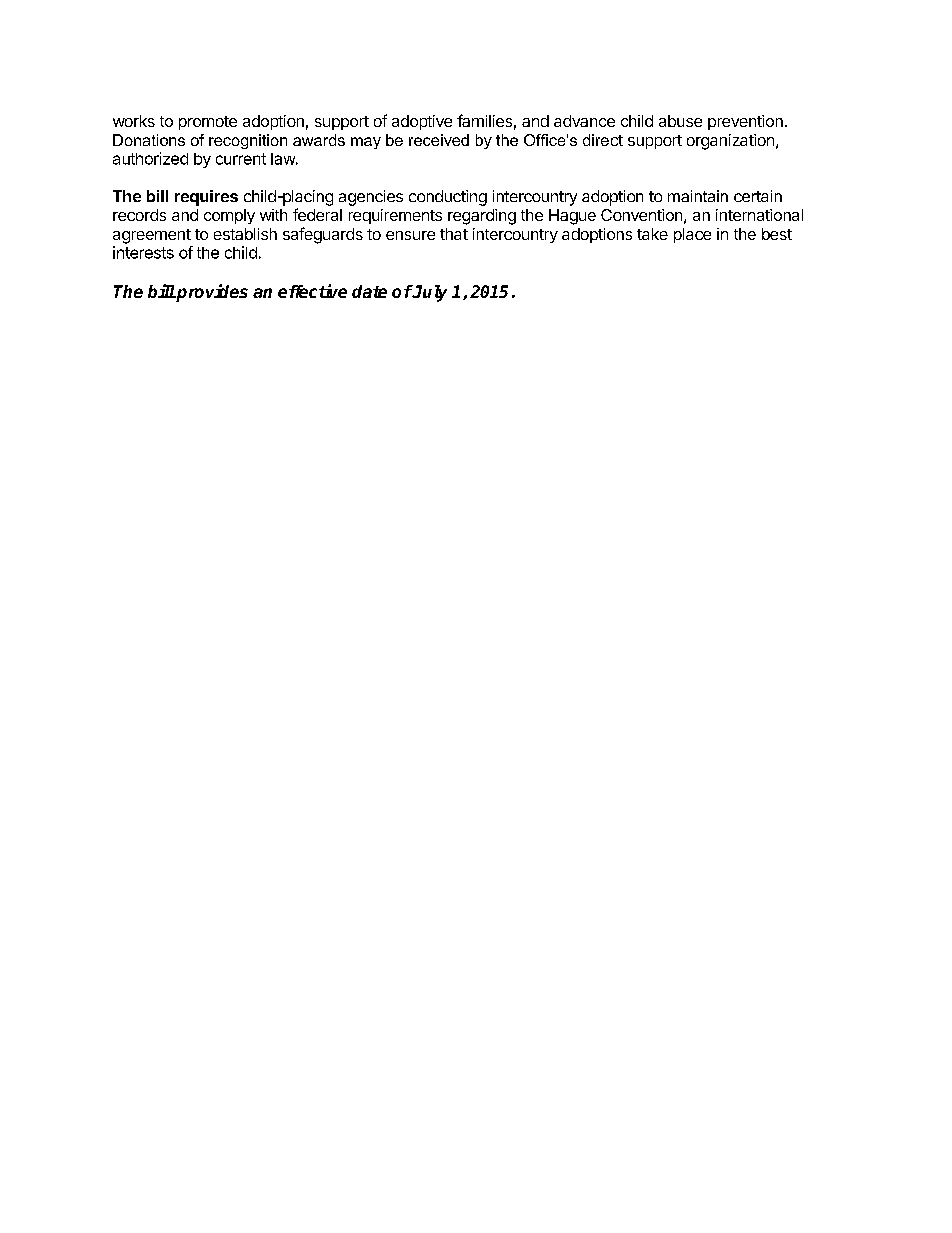 The width and height of the page is (952, 1233). What do you see at coordinates (448, 198) in the page?
I see `conducting` at bounding box center [448, 198].
